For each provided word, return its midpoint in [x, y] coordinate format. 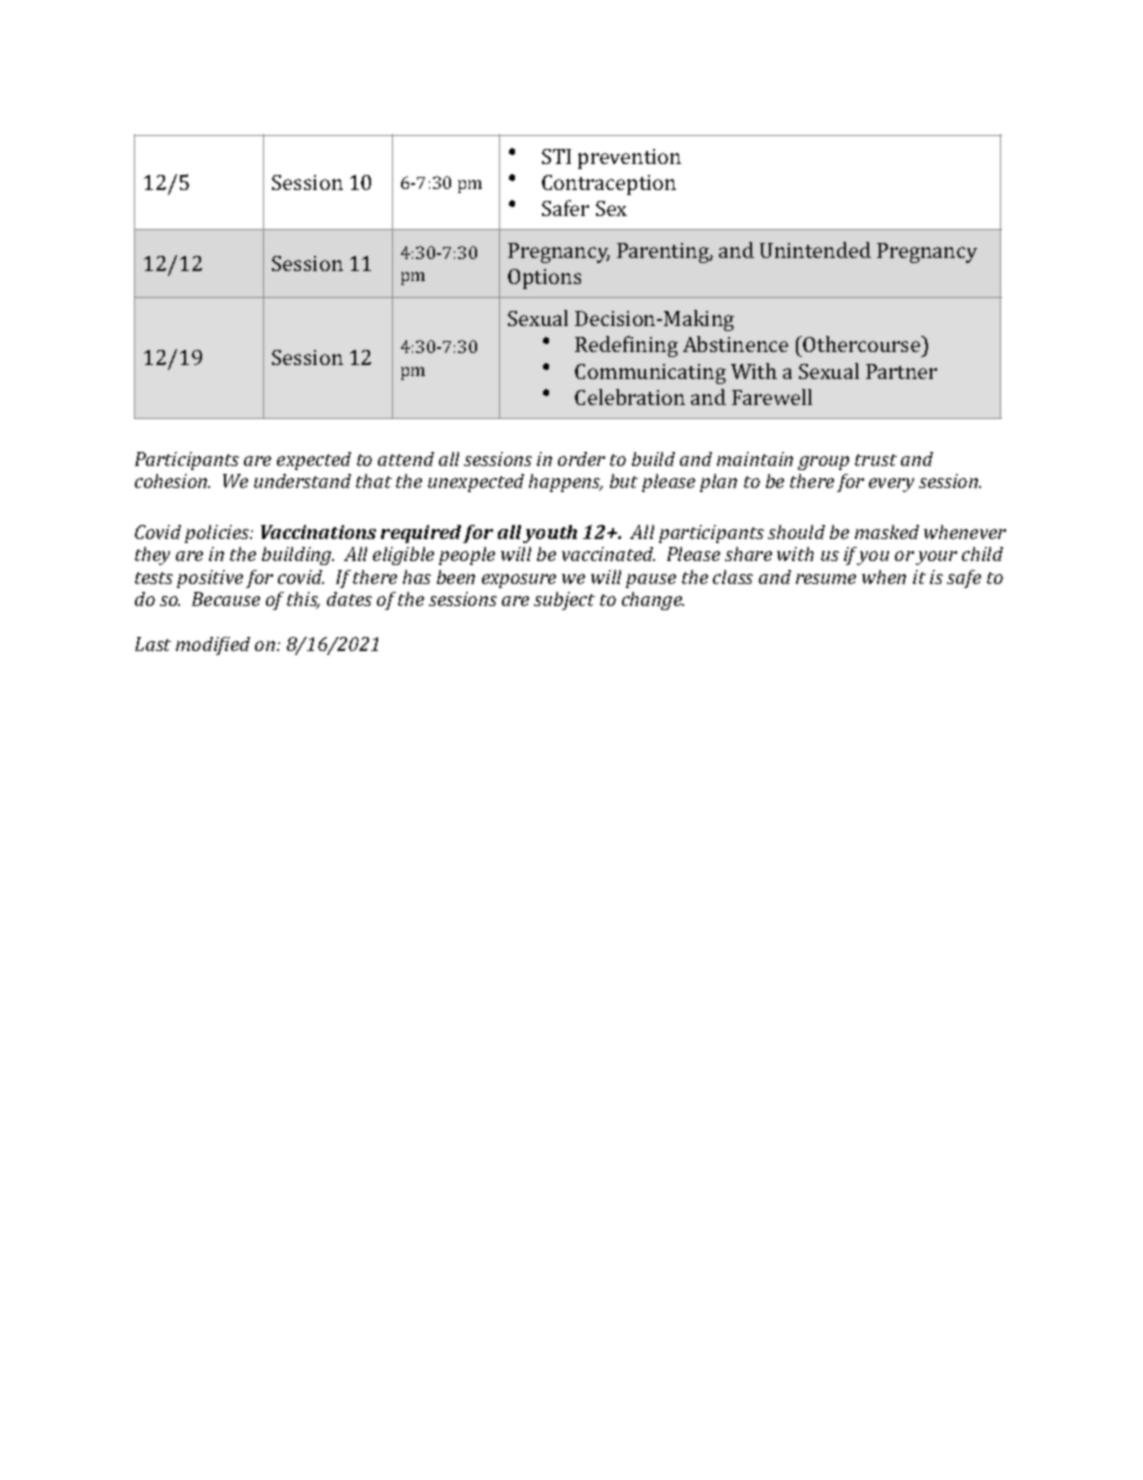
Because [226, 599]
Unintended [815, 250]
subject [564, 601]
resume [826, 579]
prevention [629, 159]
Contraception [609, 185]
